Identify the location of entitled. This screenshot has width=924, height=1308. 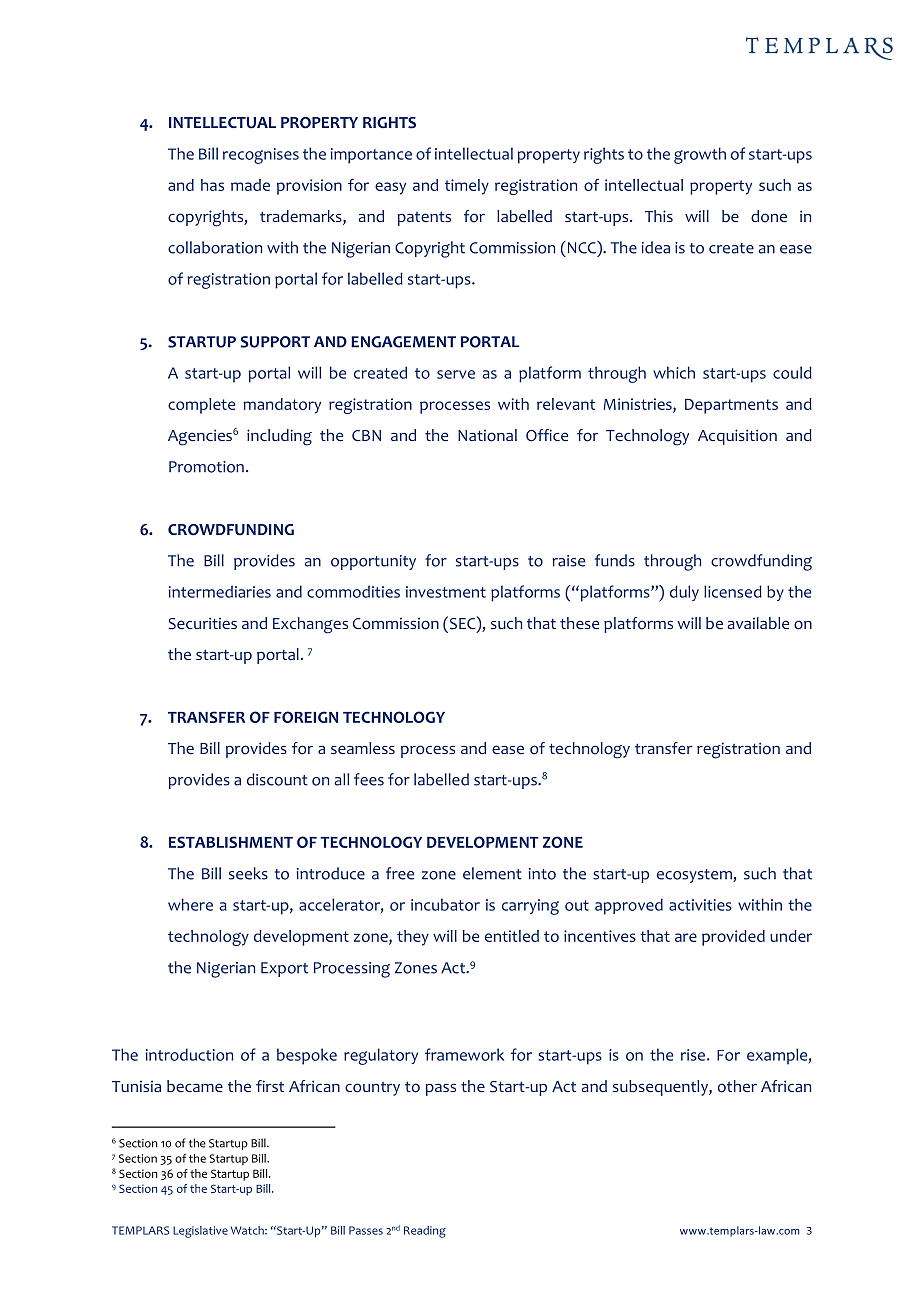
(512, 936).
